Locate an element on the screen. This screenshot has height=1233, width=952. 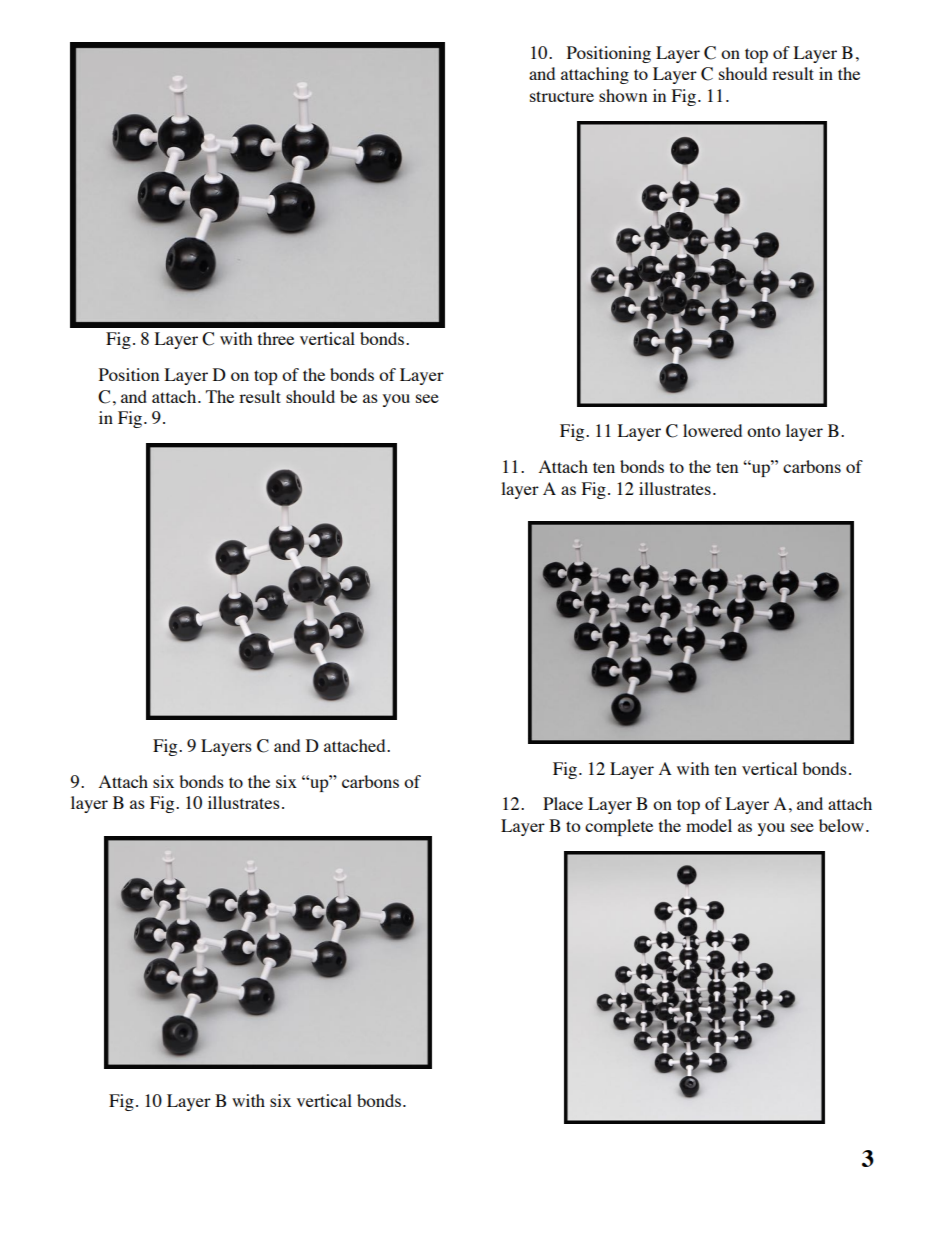
lowered is located at coordinates (712, 430).
